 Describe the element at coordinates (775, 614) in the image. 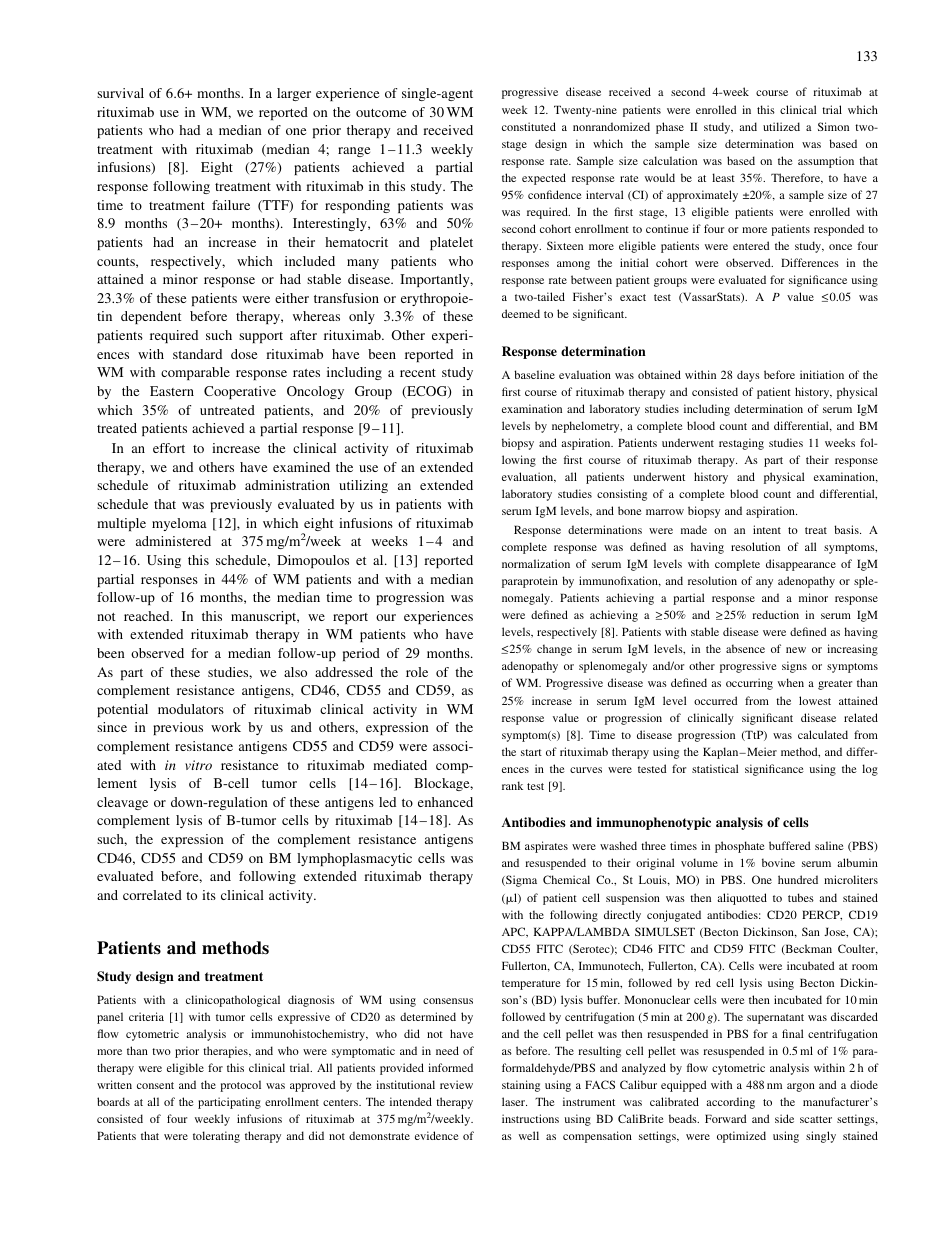

I see `reduction` at that location.
